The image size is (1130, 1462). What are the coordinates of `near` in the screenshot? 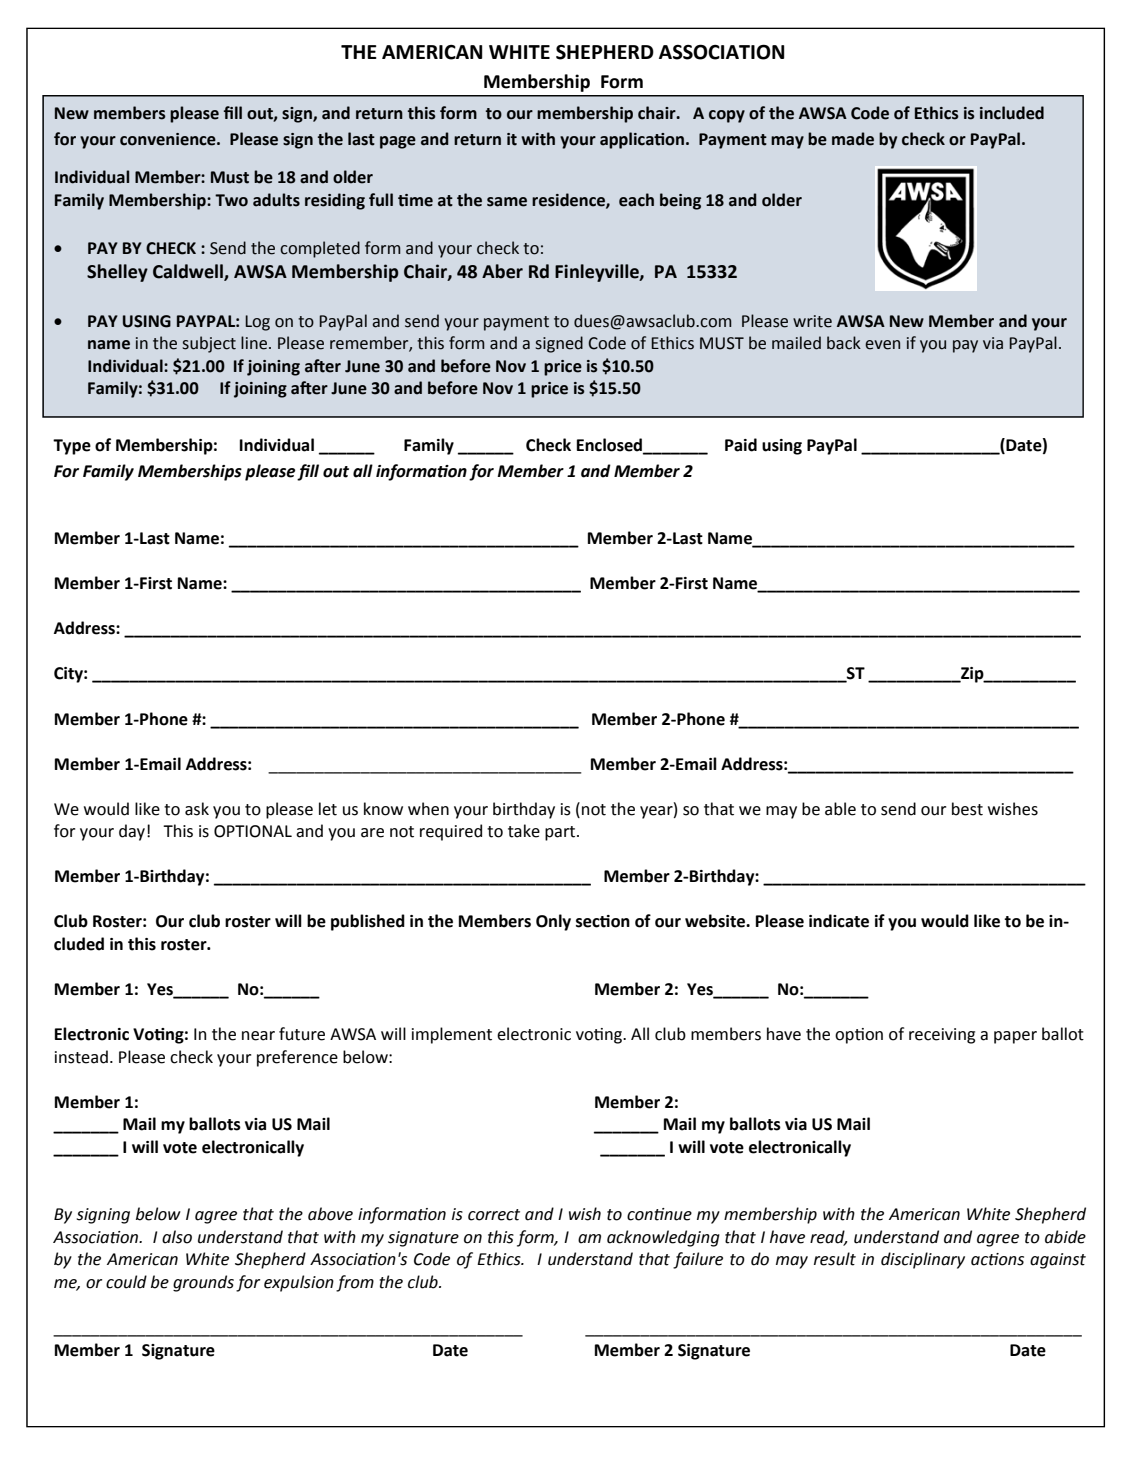 It's located at (258, 1036).
